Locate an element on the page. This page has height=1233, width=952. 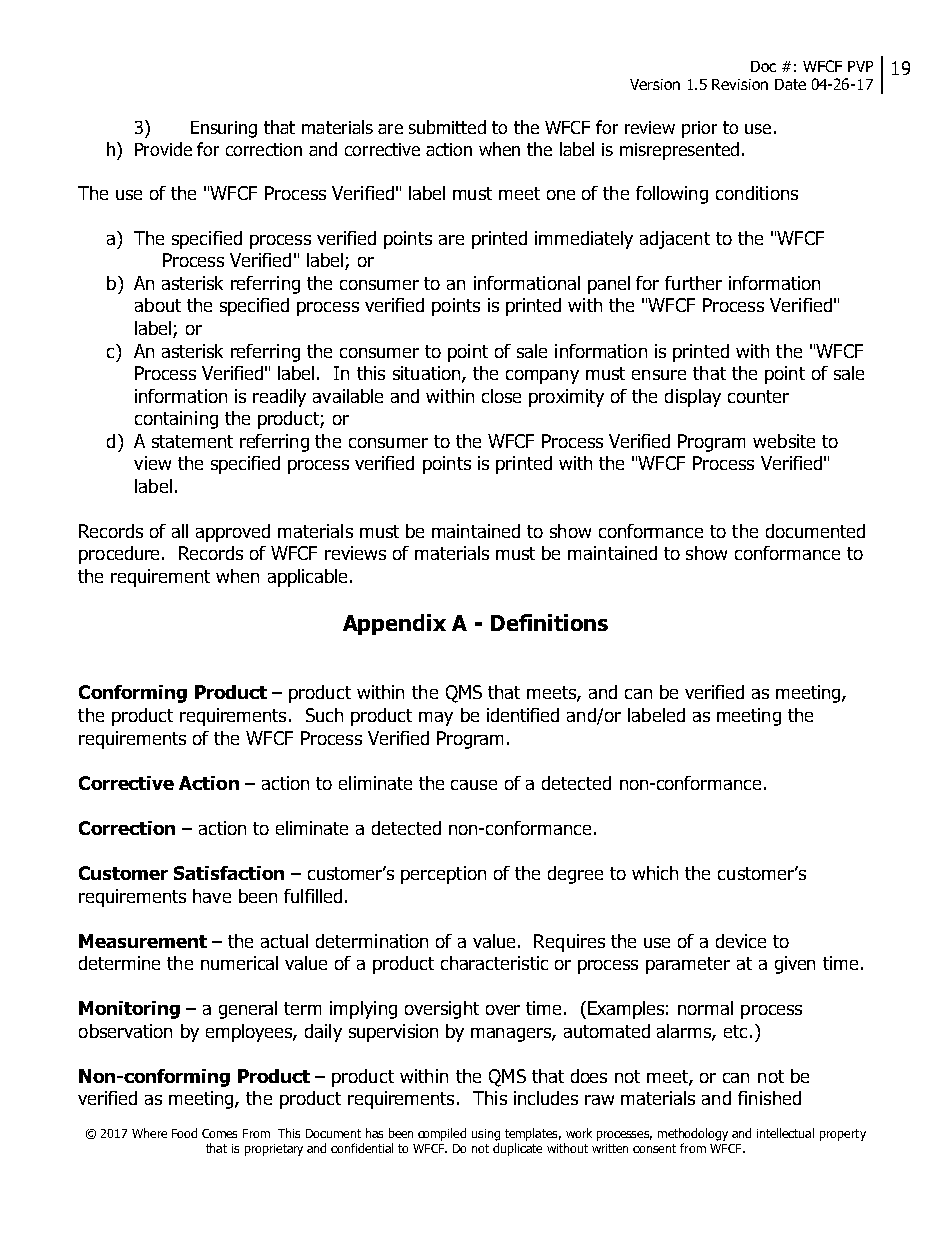
website is located at coordinates (784, 441).
